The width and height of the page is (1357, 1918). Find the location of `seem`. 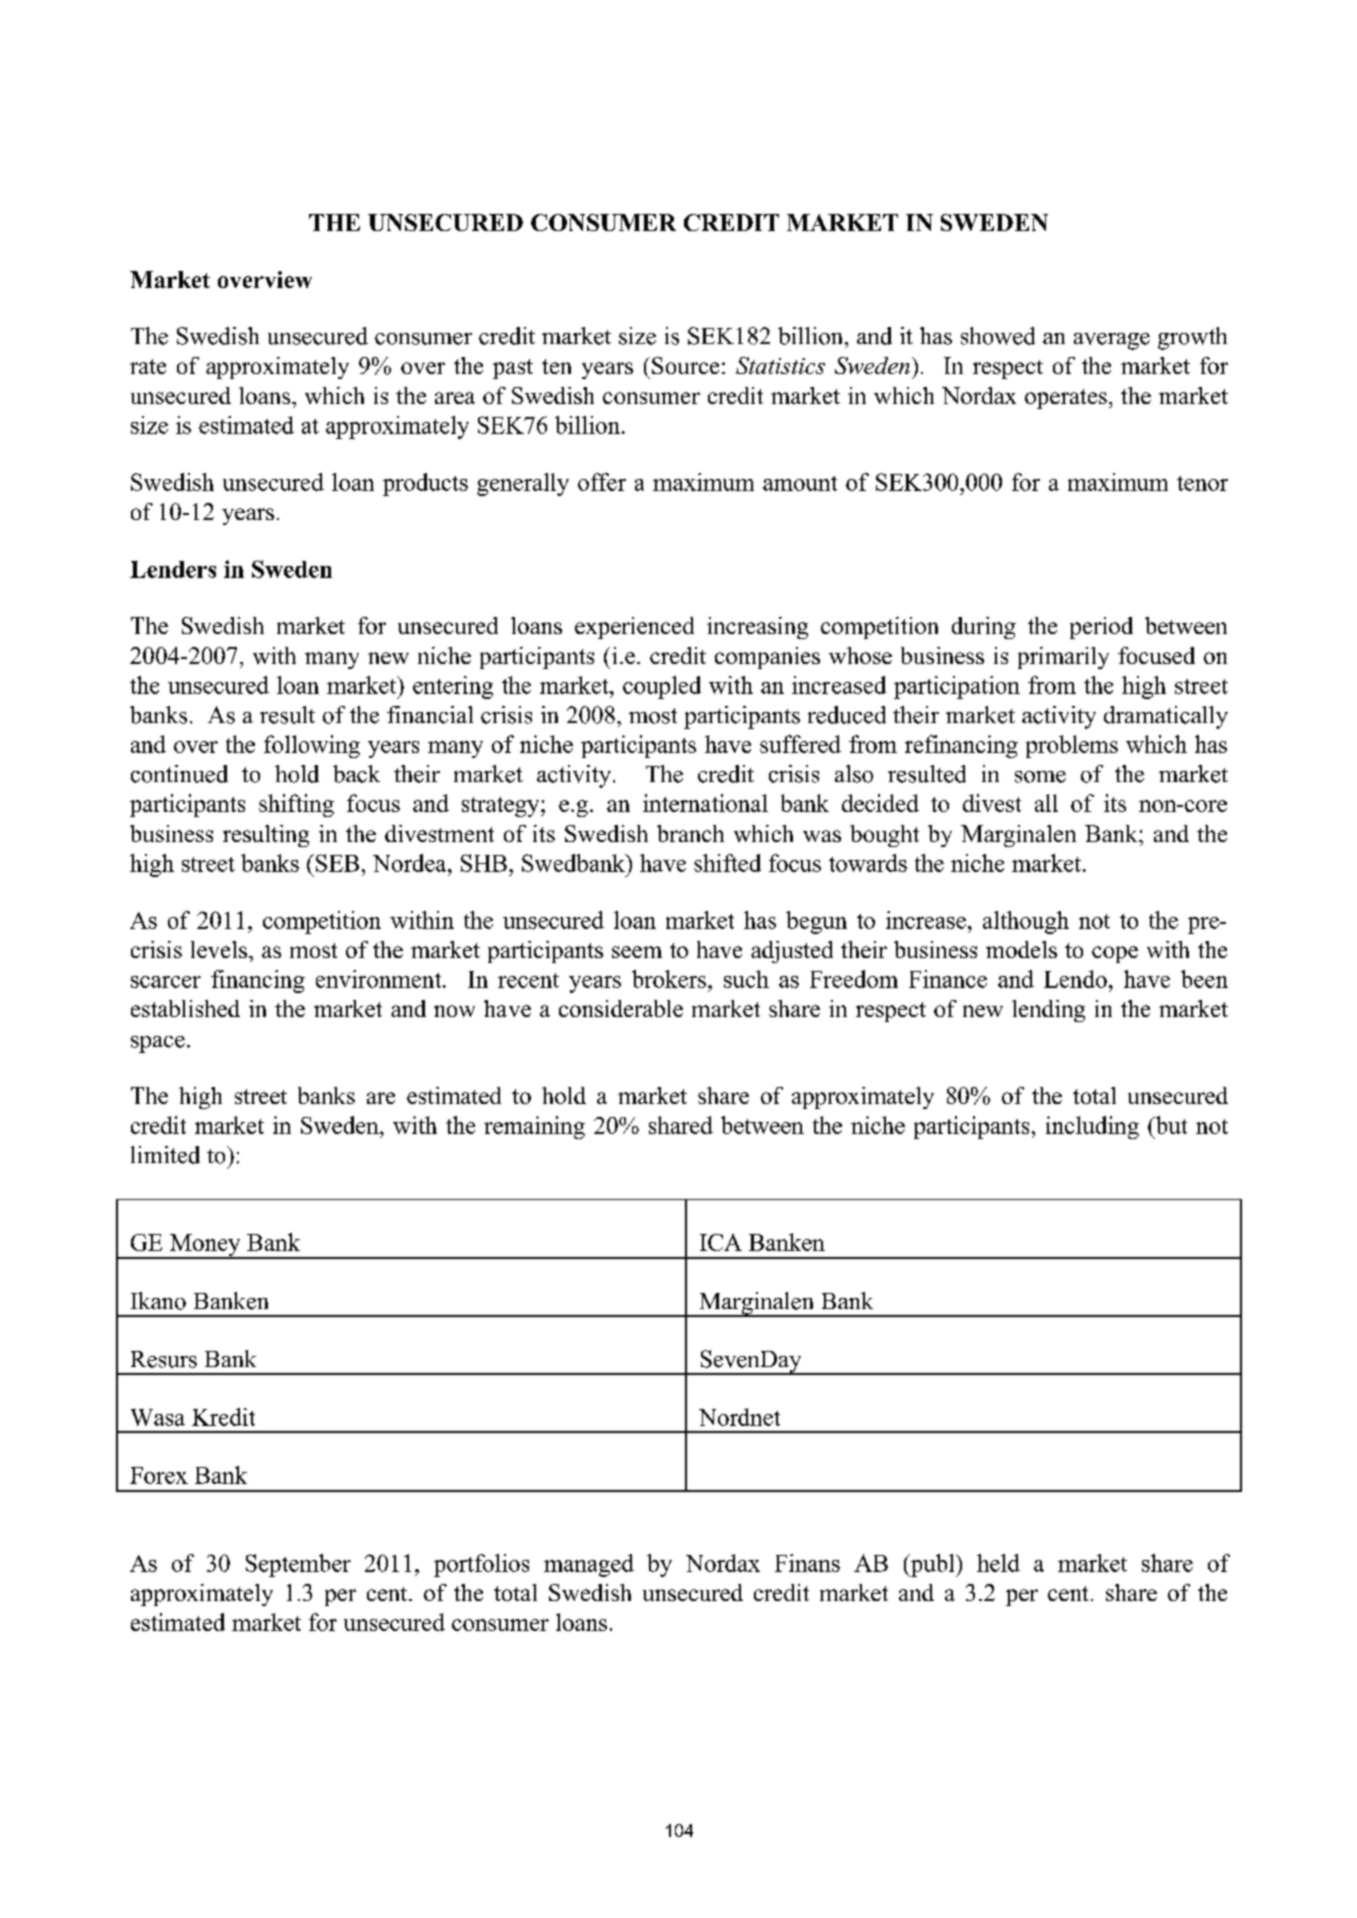

seem is located at coordinates (637, 952).
